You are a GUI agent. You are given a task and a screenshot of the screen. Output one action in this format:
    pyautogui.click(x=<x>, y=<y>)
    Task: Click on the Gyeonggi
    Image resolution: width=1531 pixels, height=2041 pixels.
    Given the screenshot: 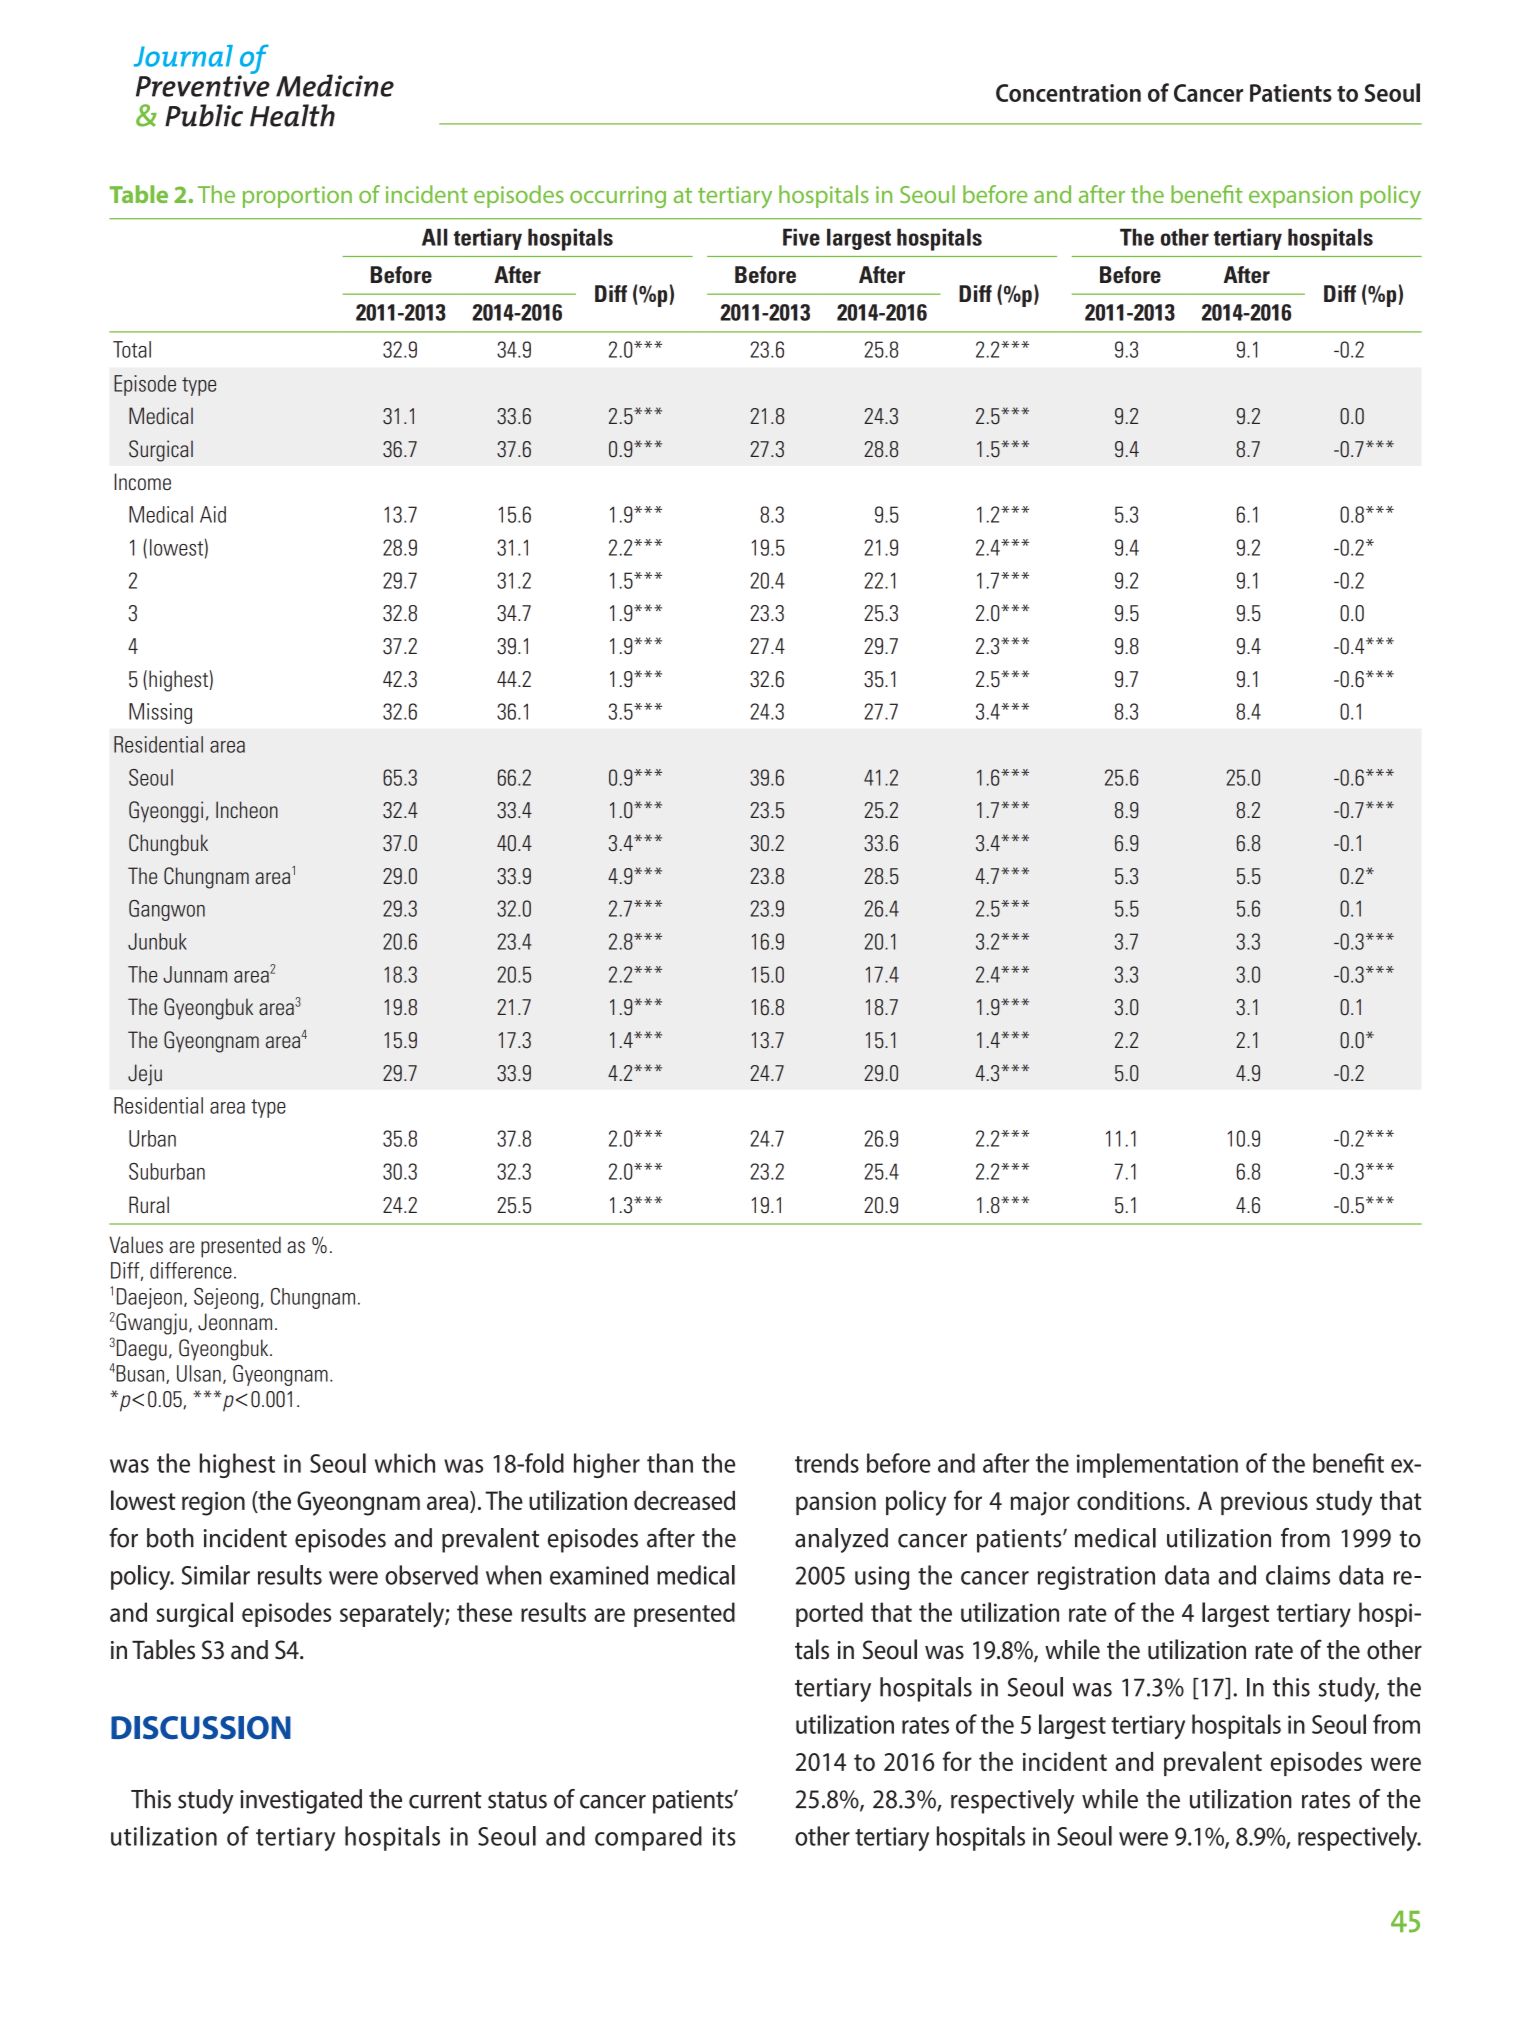 What is the action you would take?
    pyautogui.click(x=166, y=812)
